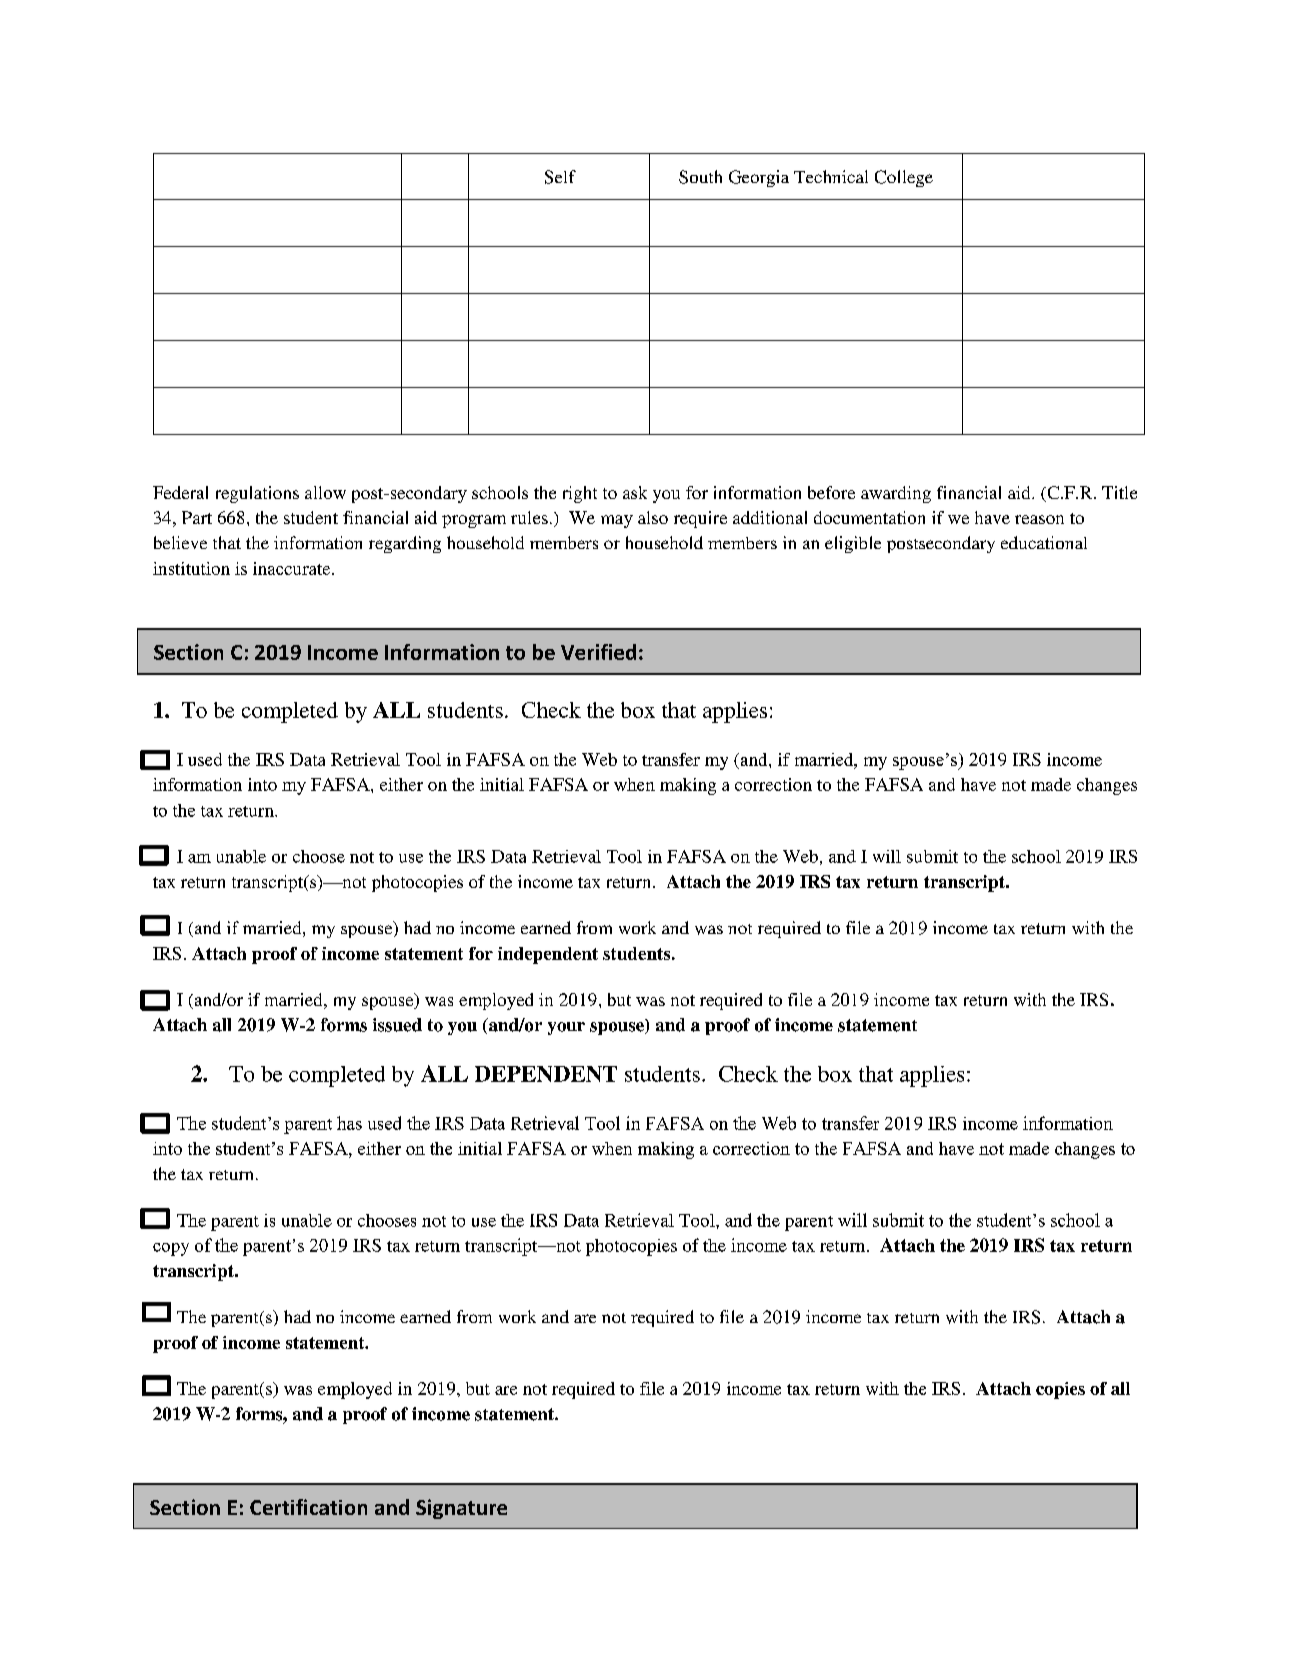  I want to click on educational, so click(1044, 542).
